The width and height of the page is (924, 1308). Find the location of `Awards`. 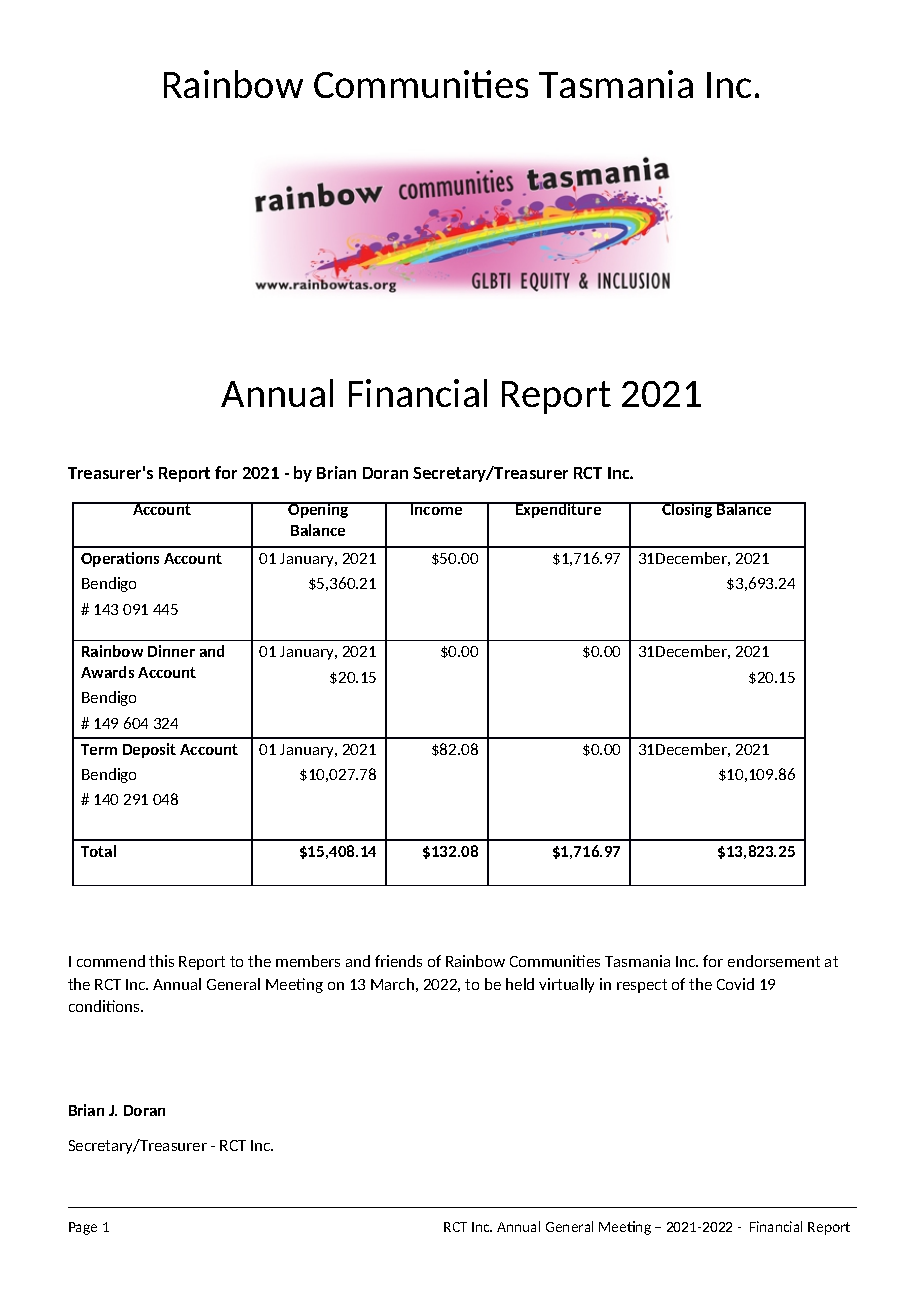

Awards is located at coordinates (107, 672).
